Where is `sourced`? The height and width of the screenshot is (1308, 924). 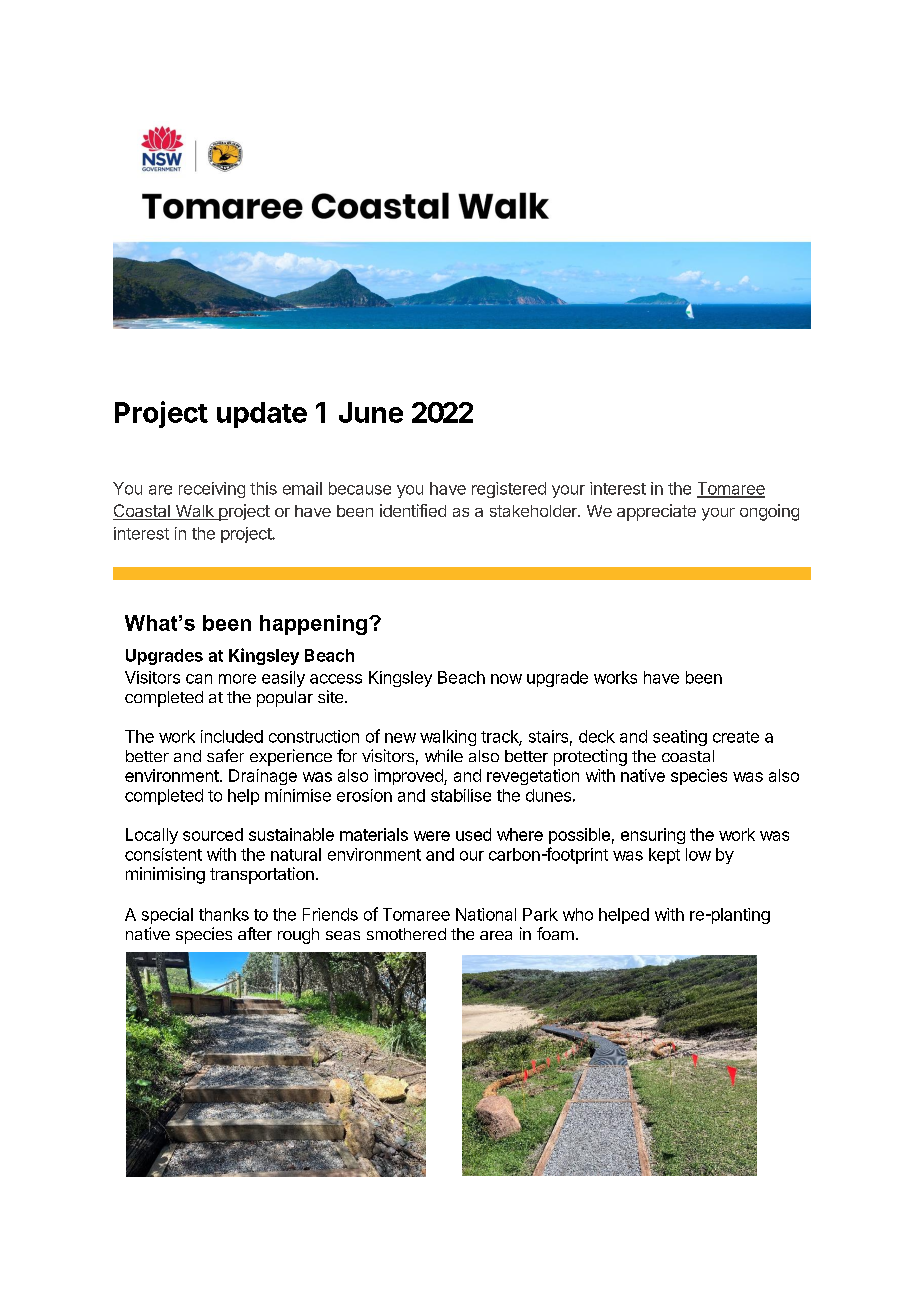
sourced is located at coordinates (213, 834).
